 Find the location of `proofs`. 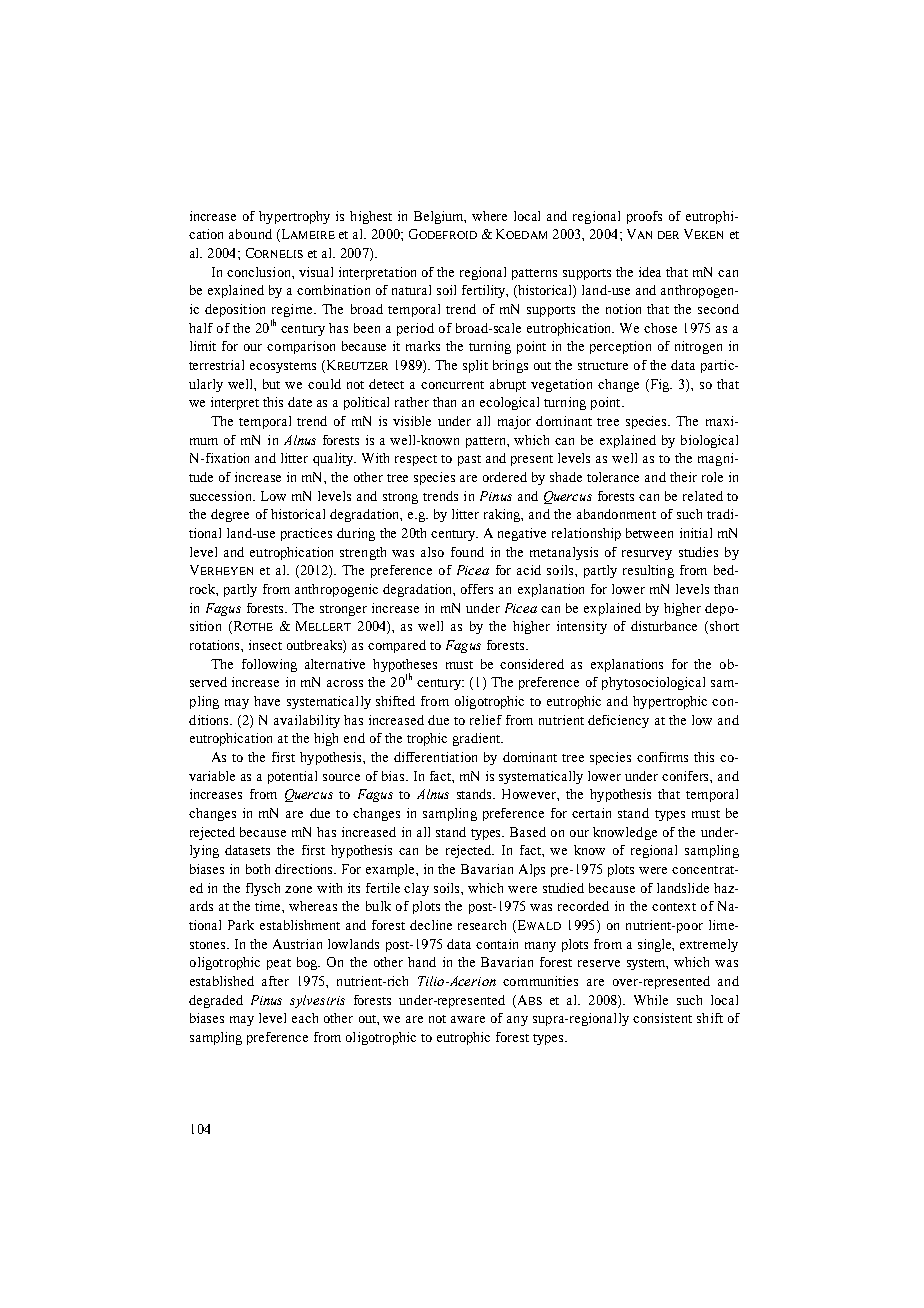

proofs is located at coordinates (644, 217).
